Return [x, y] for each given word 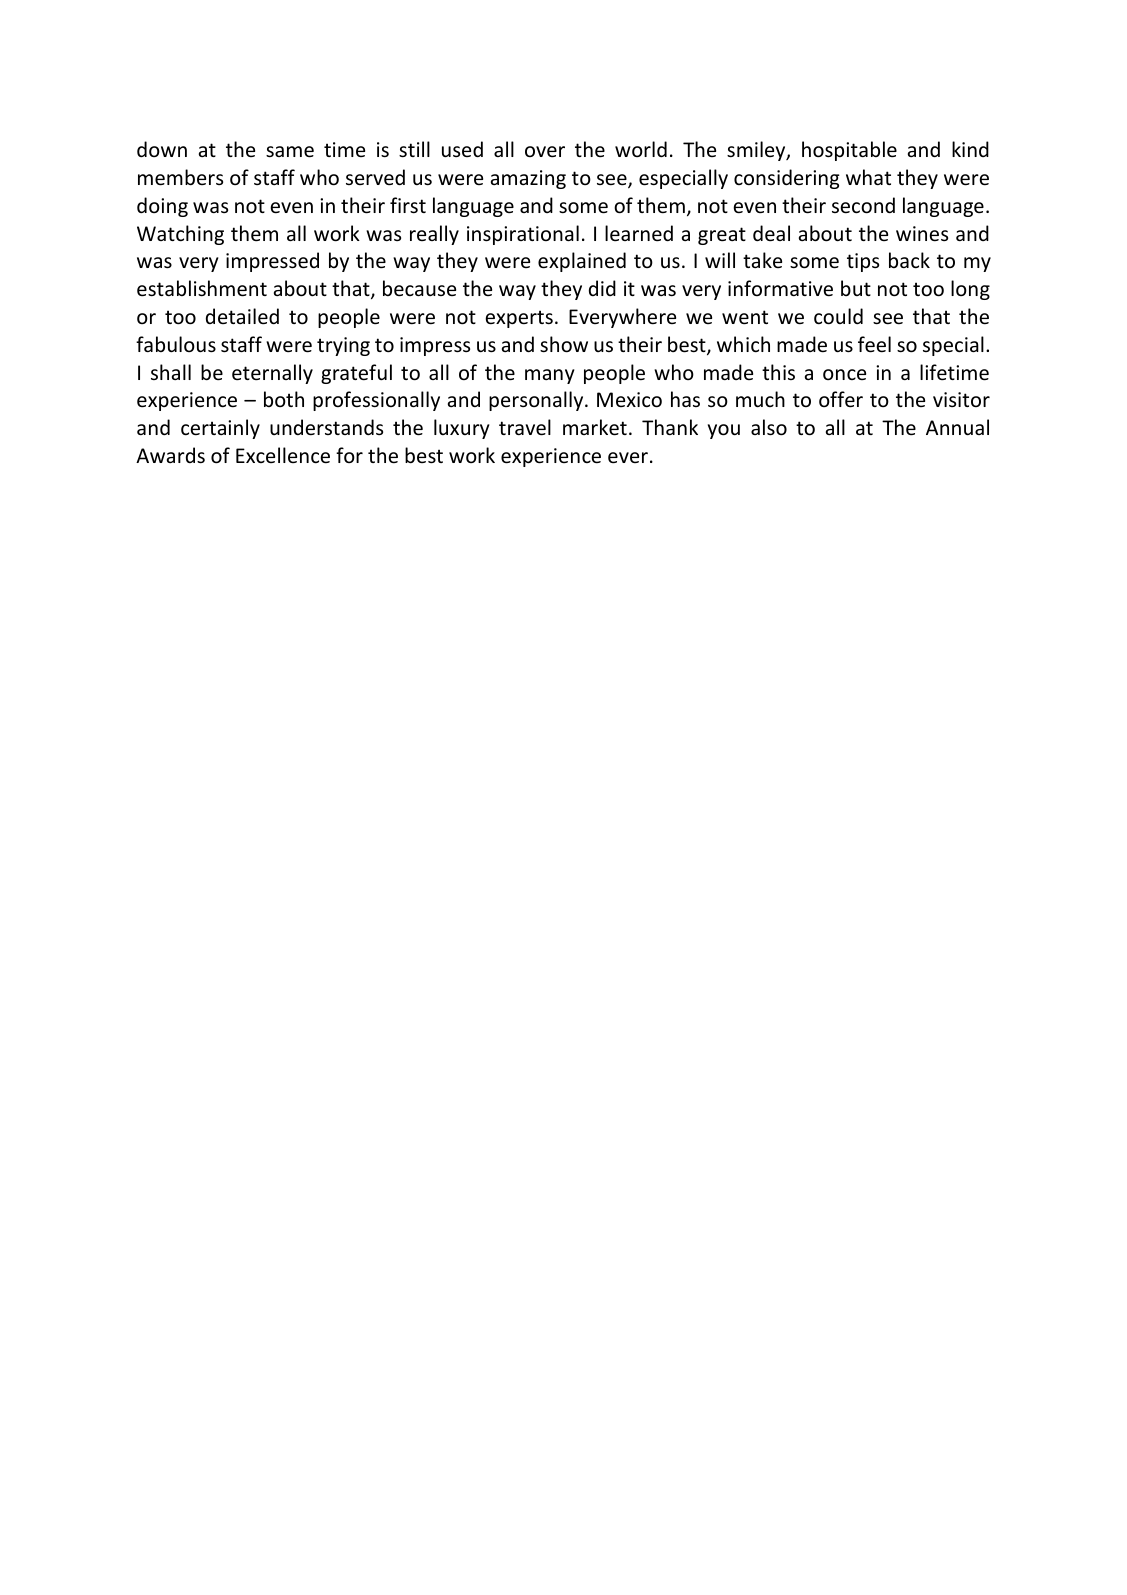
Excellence [283, 455]
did [602, 288]
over [545, 152]
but [856, 288]
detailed [242, 316]
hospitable [849, 151]
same [290, 152]
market [595, 427]
